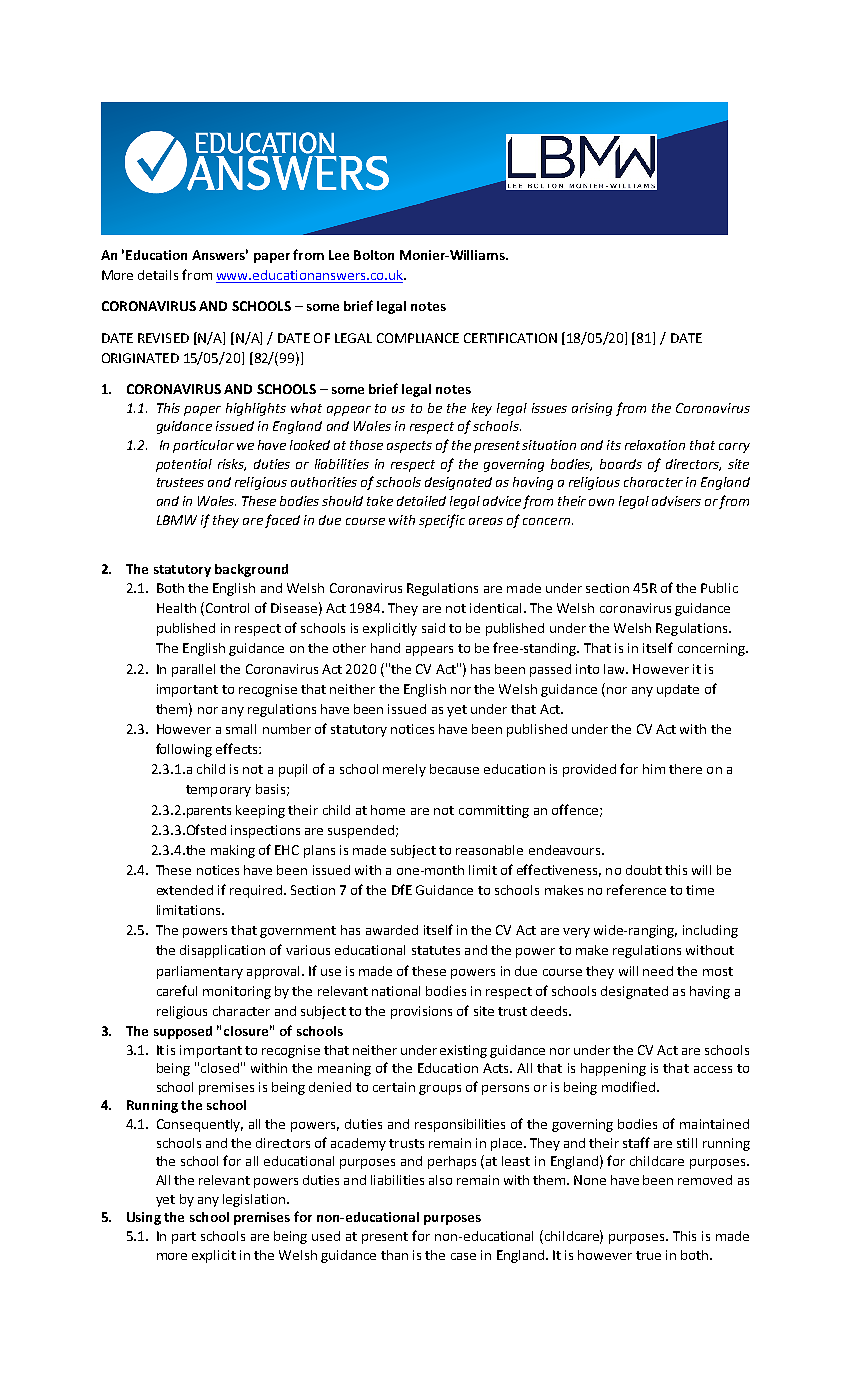 This image has width=849, height=1400. I want to click on extended, so click(185, 890).
